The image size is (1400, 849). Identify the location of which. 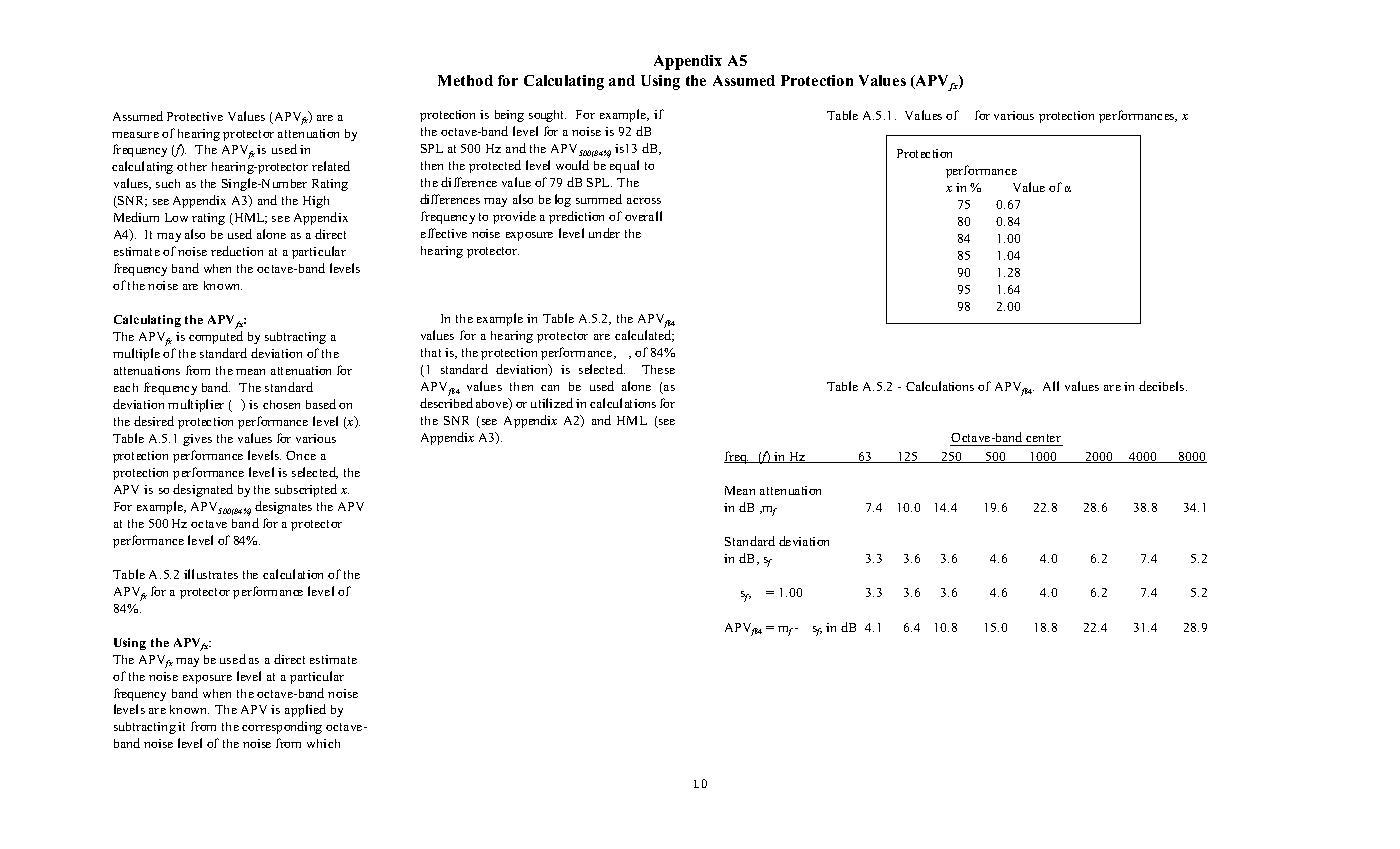
(323, 743).
